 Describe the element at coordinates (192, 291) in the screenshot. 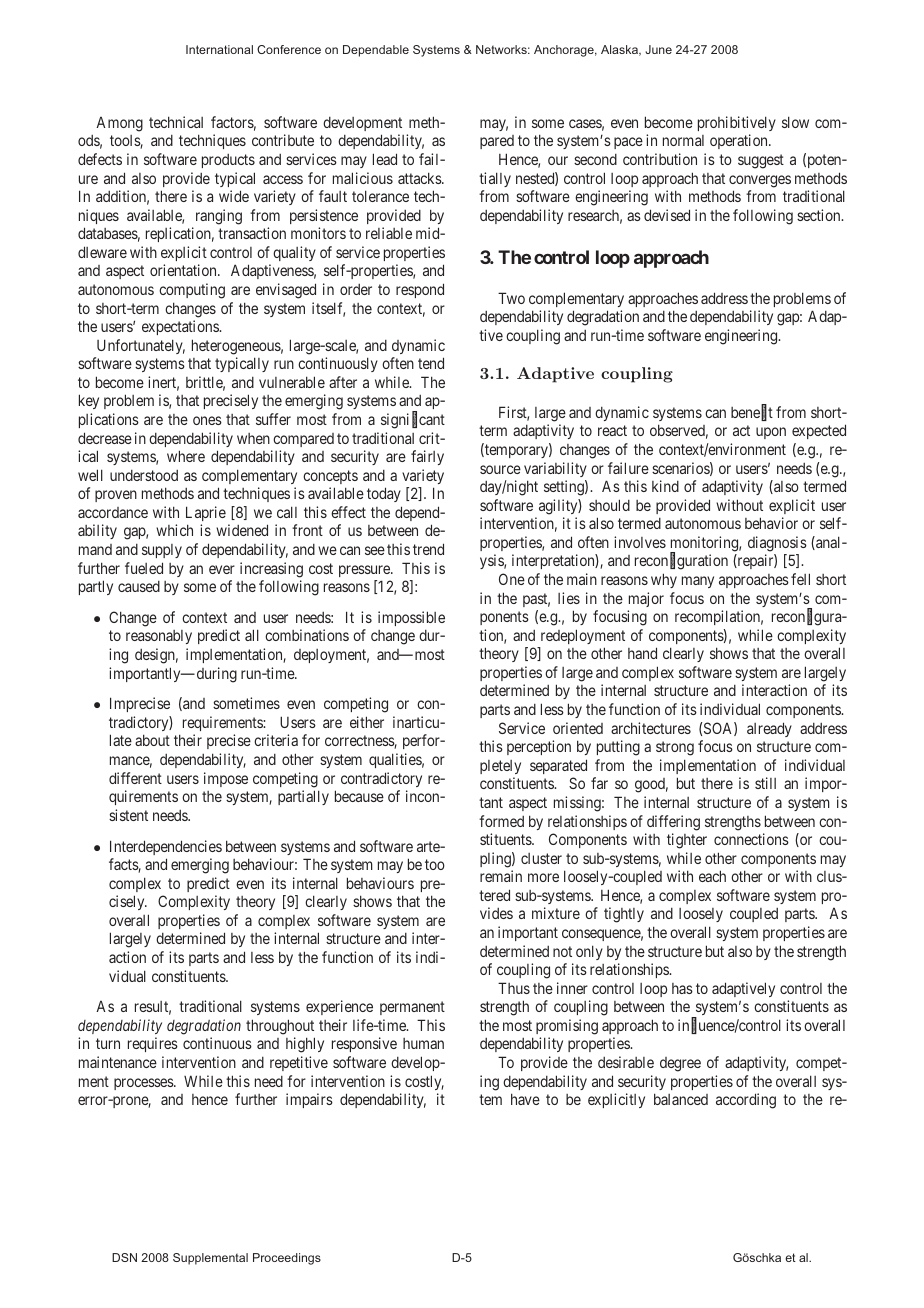

I see `computing` at that location.
